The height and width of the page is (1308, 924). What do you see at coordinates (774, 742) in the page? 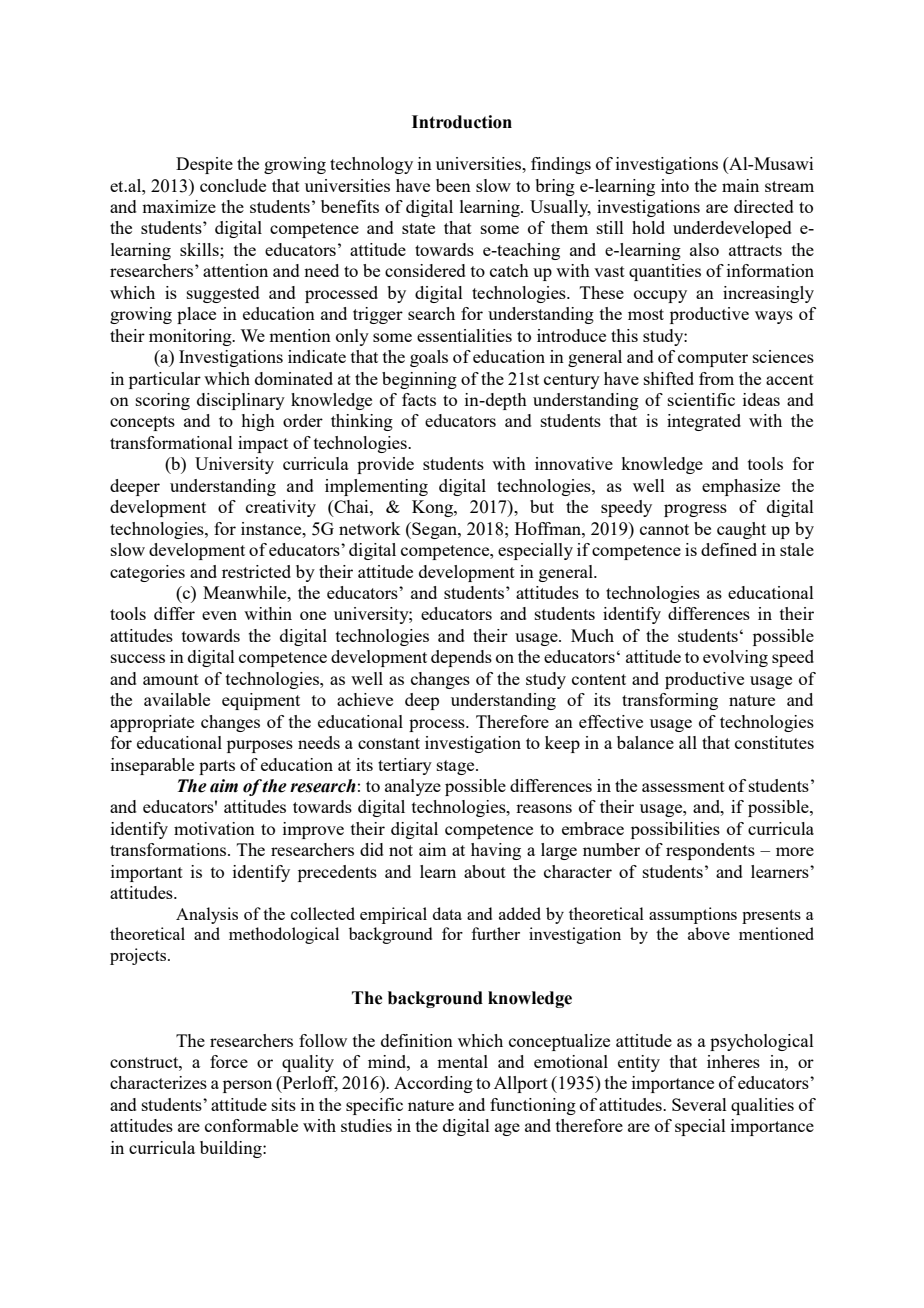
I see `constitutes` at bounding box center [774, 742].
